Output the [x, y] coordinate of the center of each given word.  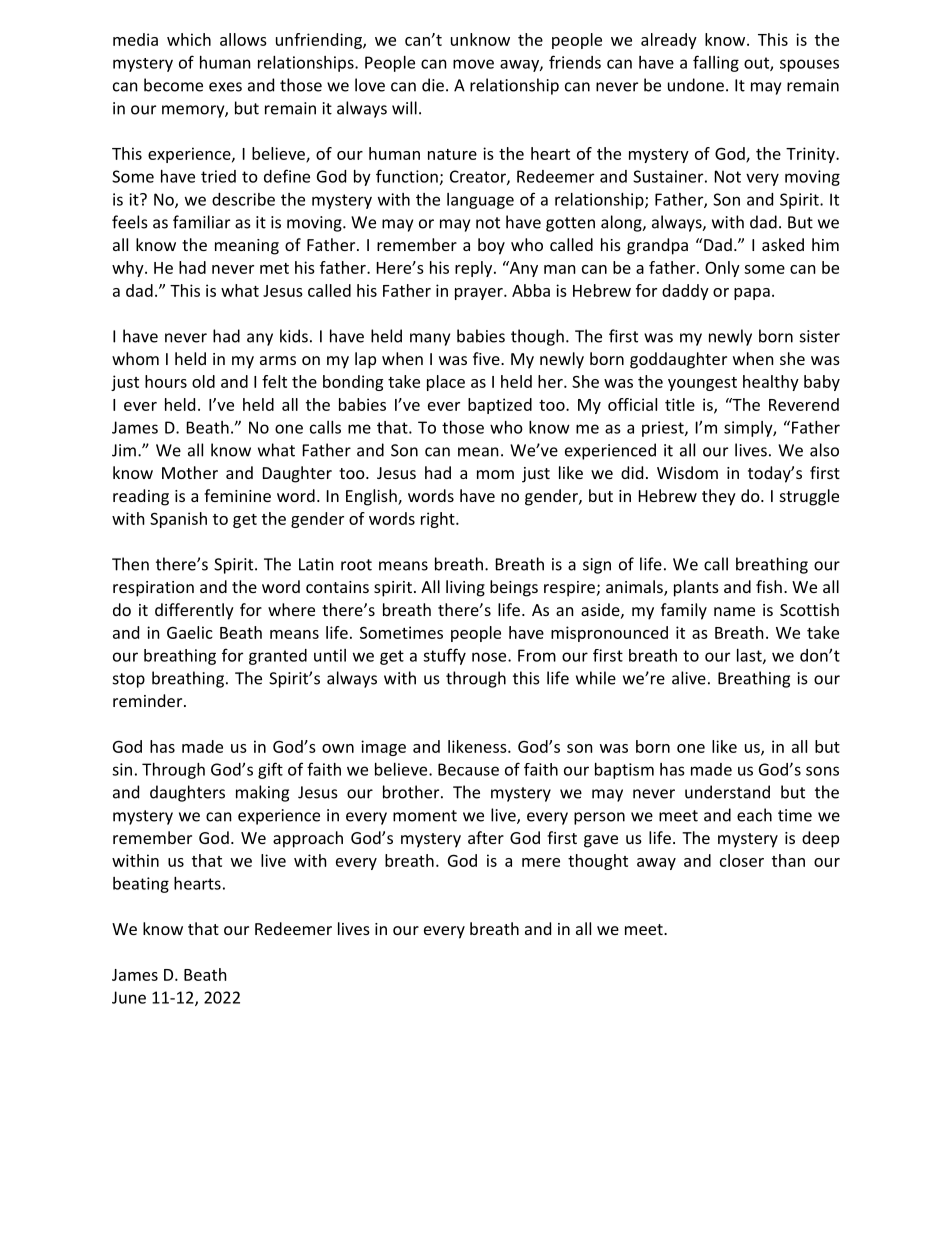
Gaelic [190, 632]
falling [716, 63]
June [129, 997]
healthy [771, 383]
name [734, 611]
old [203, 381]
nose [490, 657]
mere [541, 862]
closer [742, 860]
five [487, 358]
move [473, 64]
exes [225, 87]
